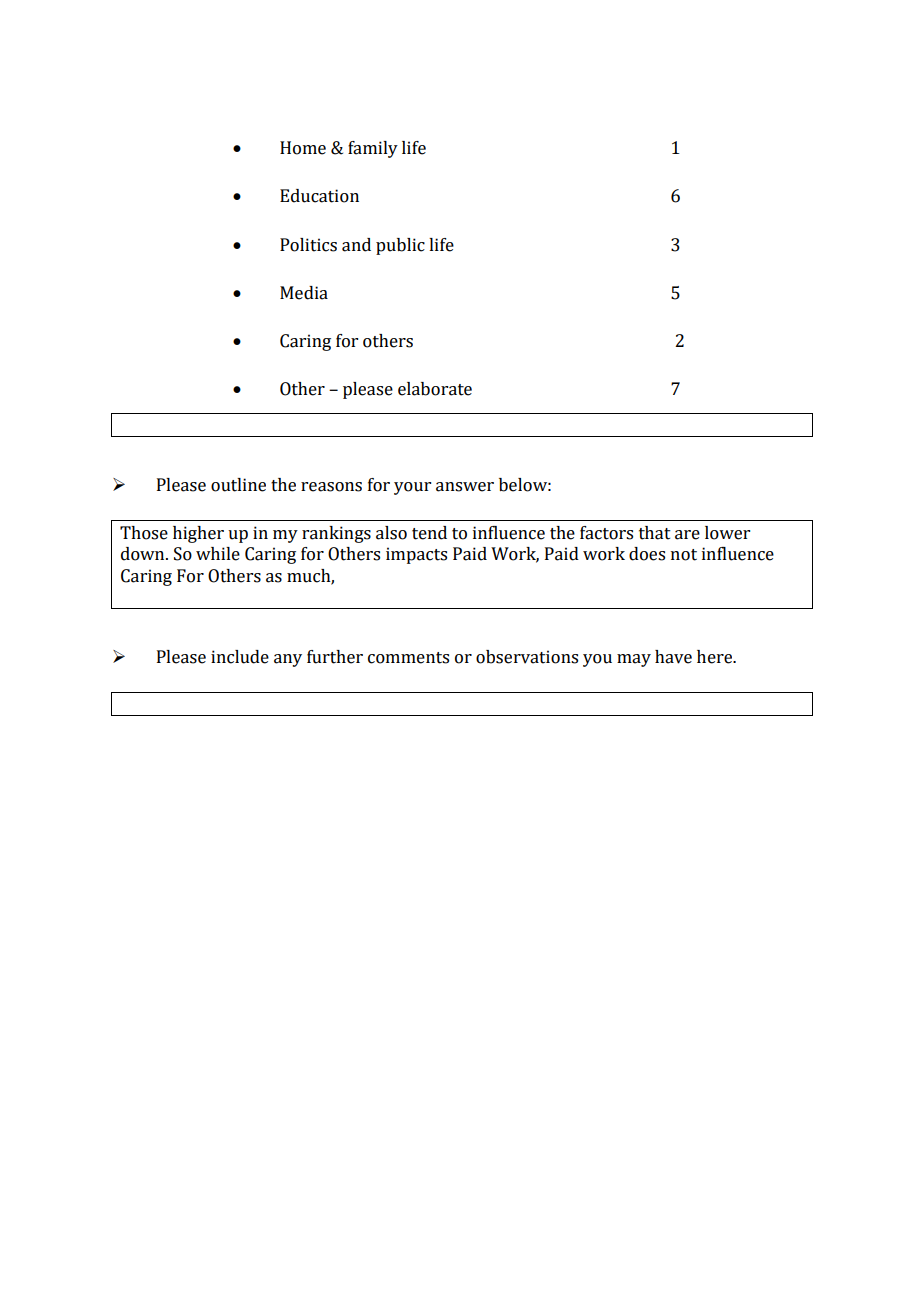 This page has width=924, height=1308. Describe the element at coordinates (655, 533) in the page. I see `that` at that location.
